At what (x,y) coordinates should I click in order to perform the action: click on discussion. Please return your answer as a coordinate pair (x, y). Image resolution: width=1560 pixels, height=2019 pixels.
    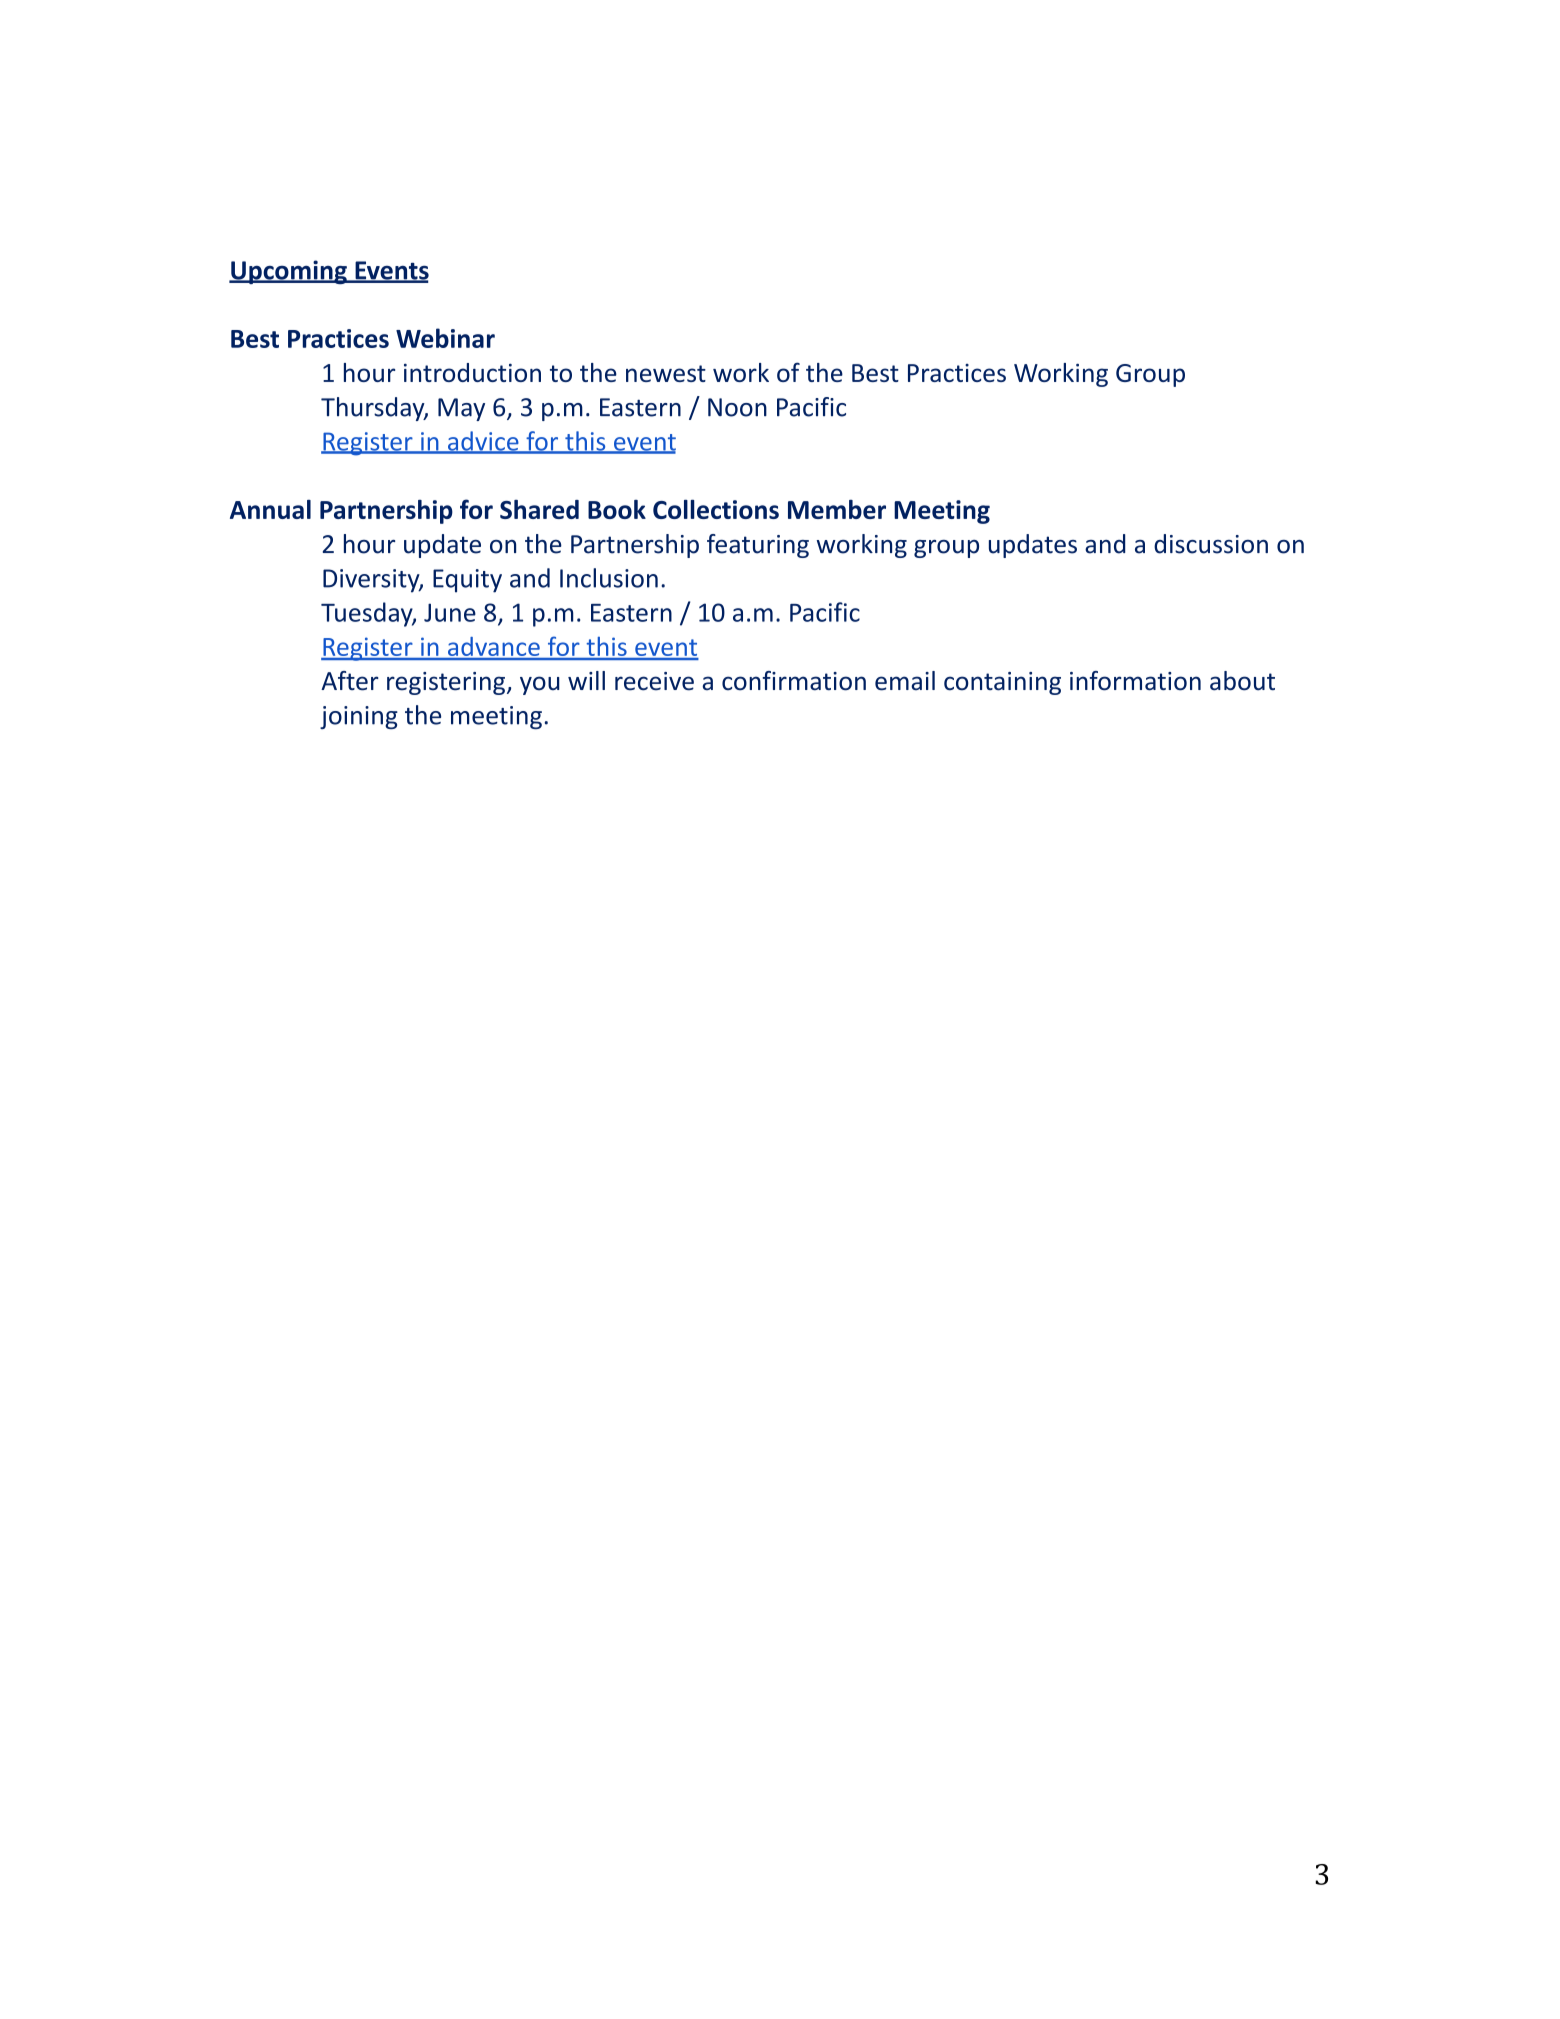
    Looking at the image, I should click on (1211, 544).
